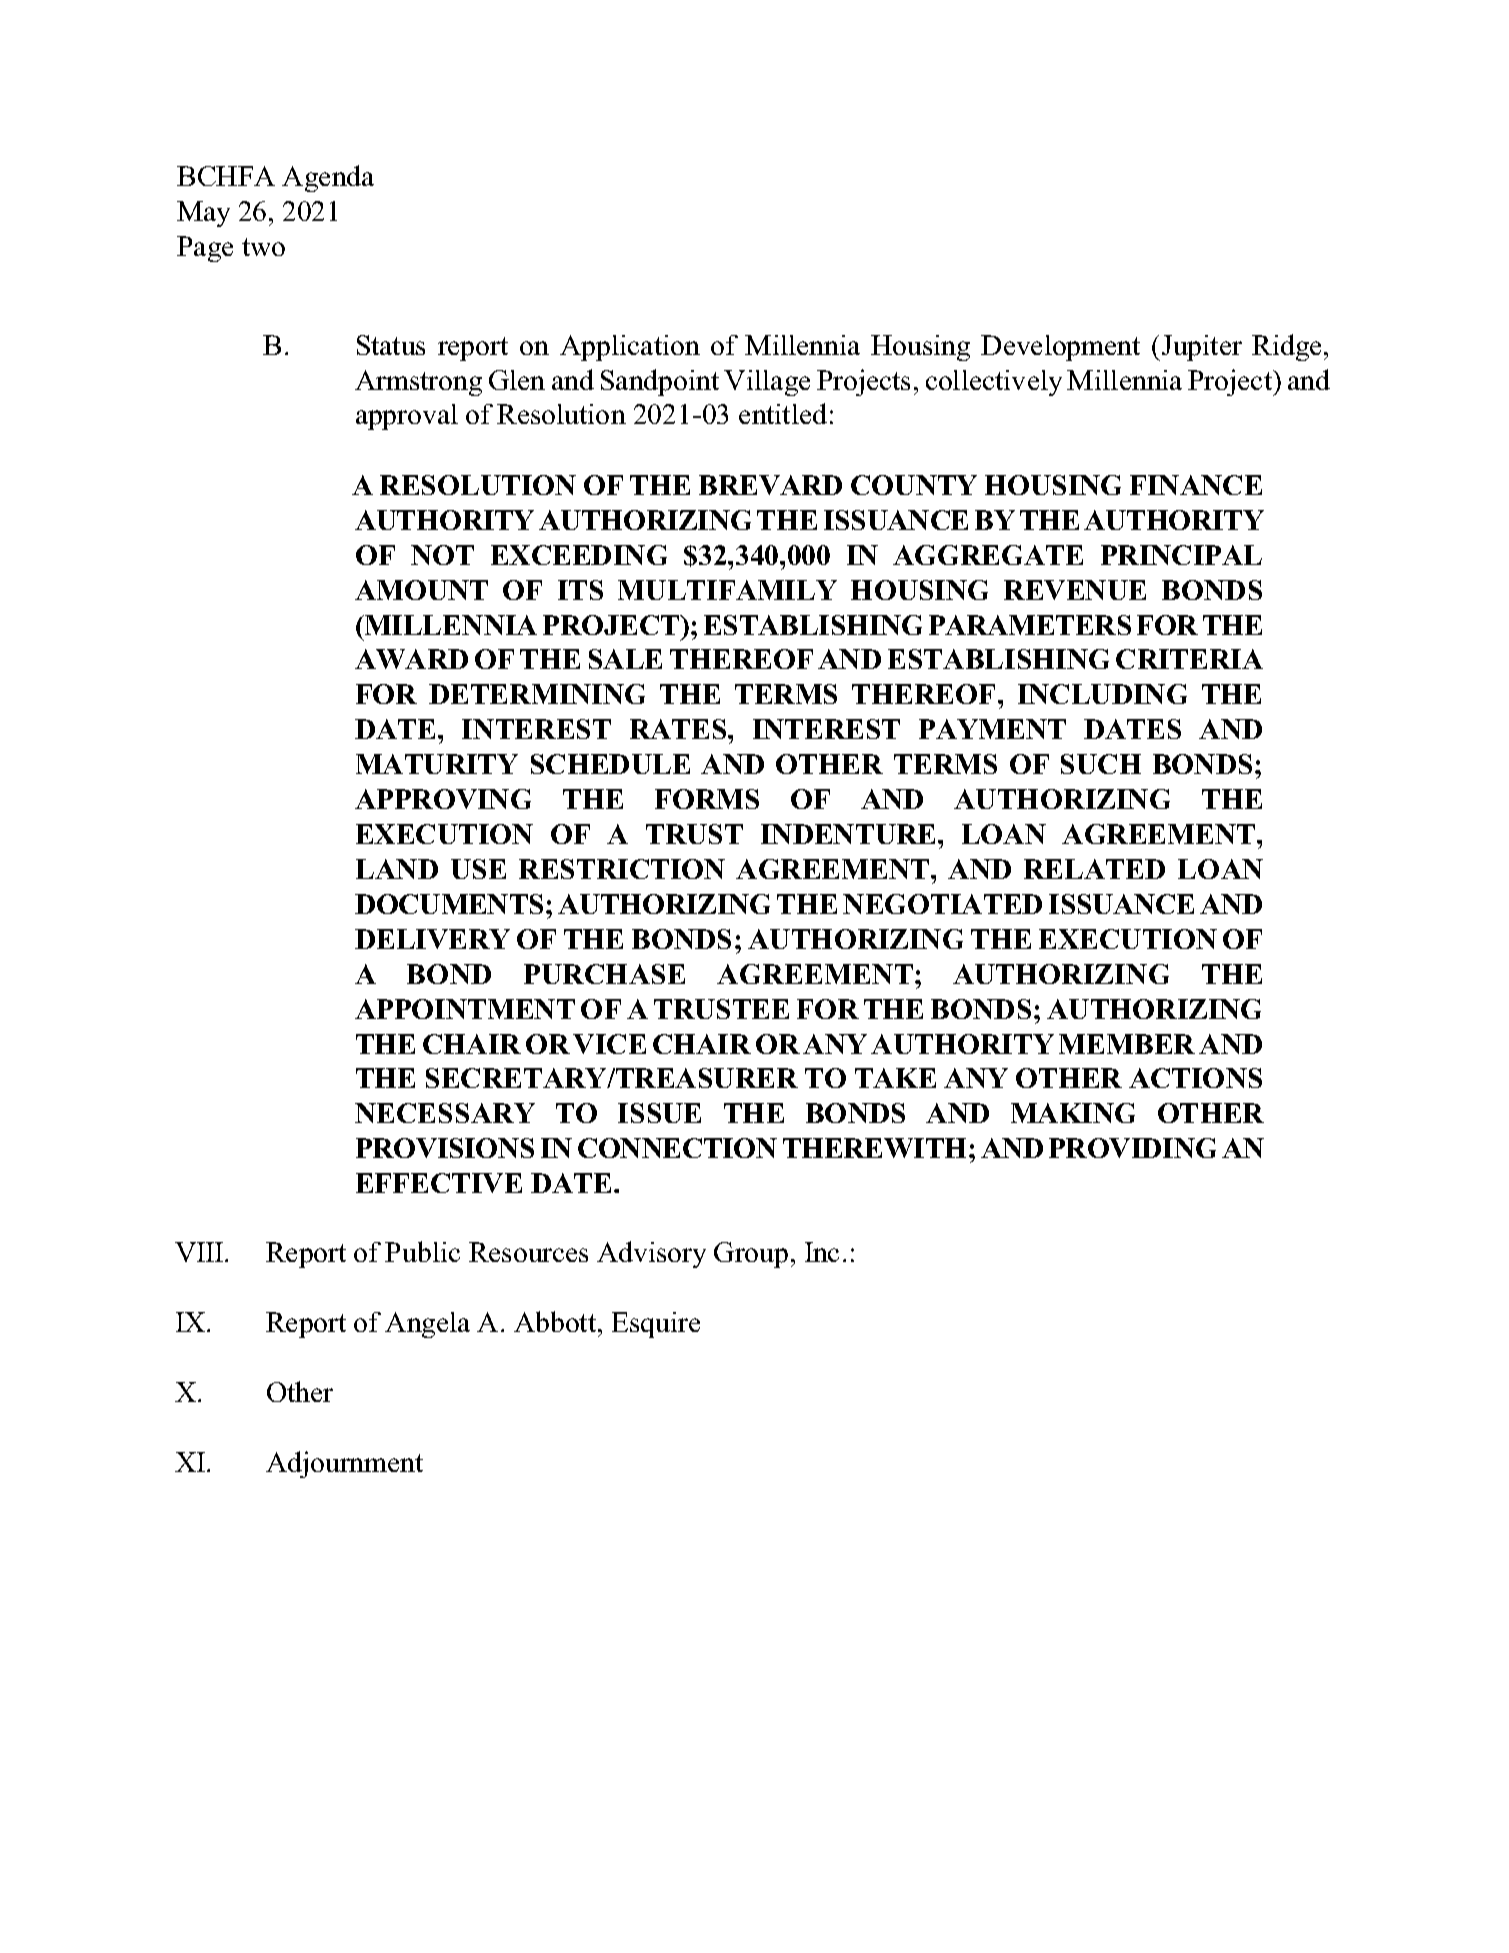 This screenshot has width=1509, height=1953. Describe the element at coordinates (609, 1044) in the screenshot. I see `VICE` at that location.
